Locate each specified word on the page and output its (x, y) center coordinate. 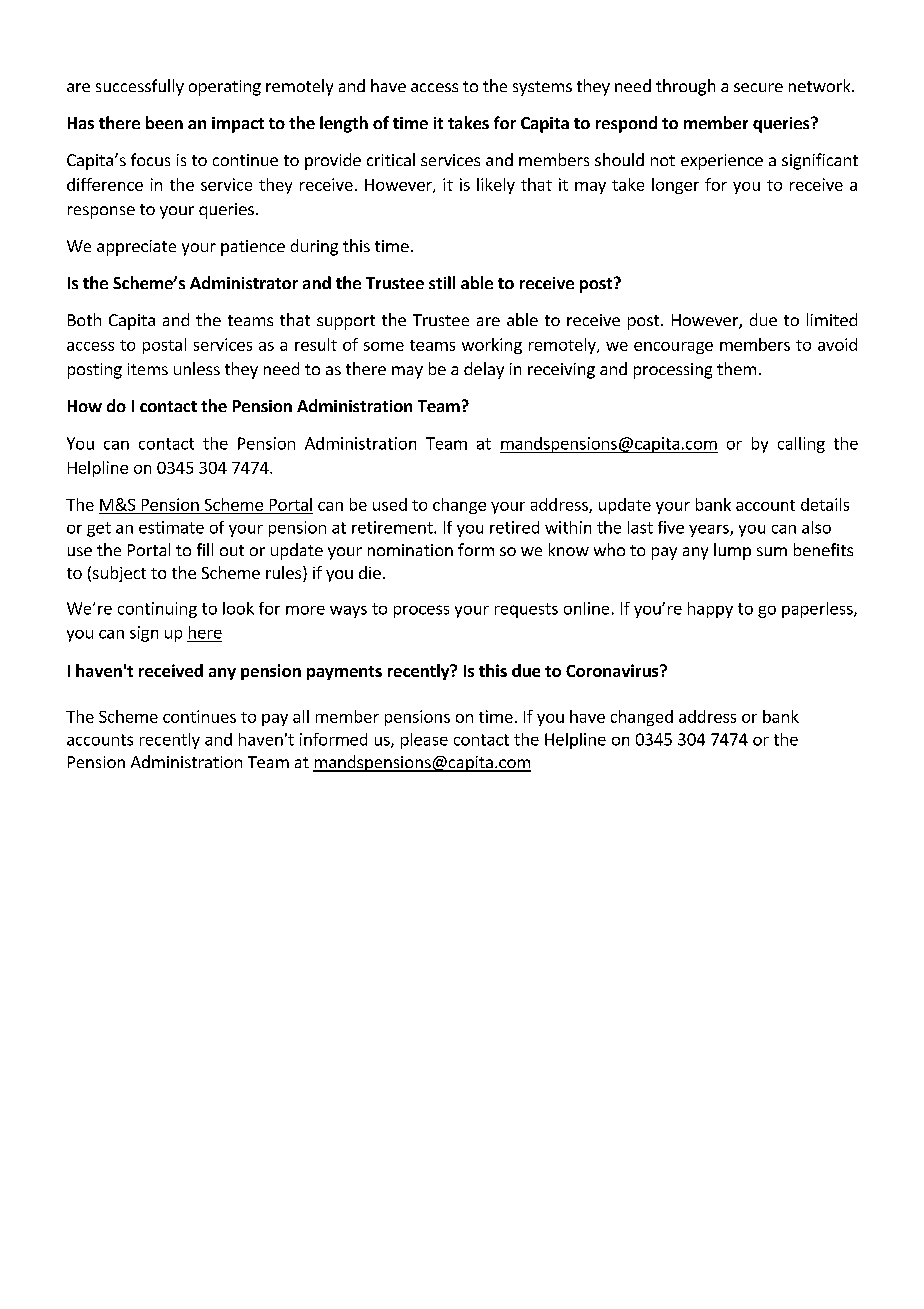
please (424, 741)
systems (542, 88)
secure (758, 87)
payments (344, 673)
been (164, 122)
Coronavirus (613, 670)
